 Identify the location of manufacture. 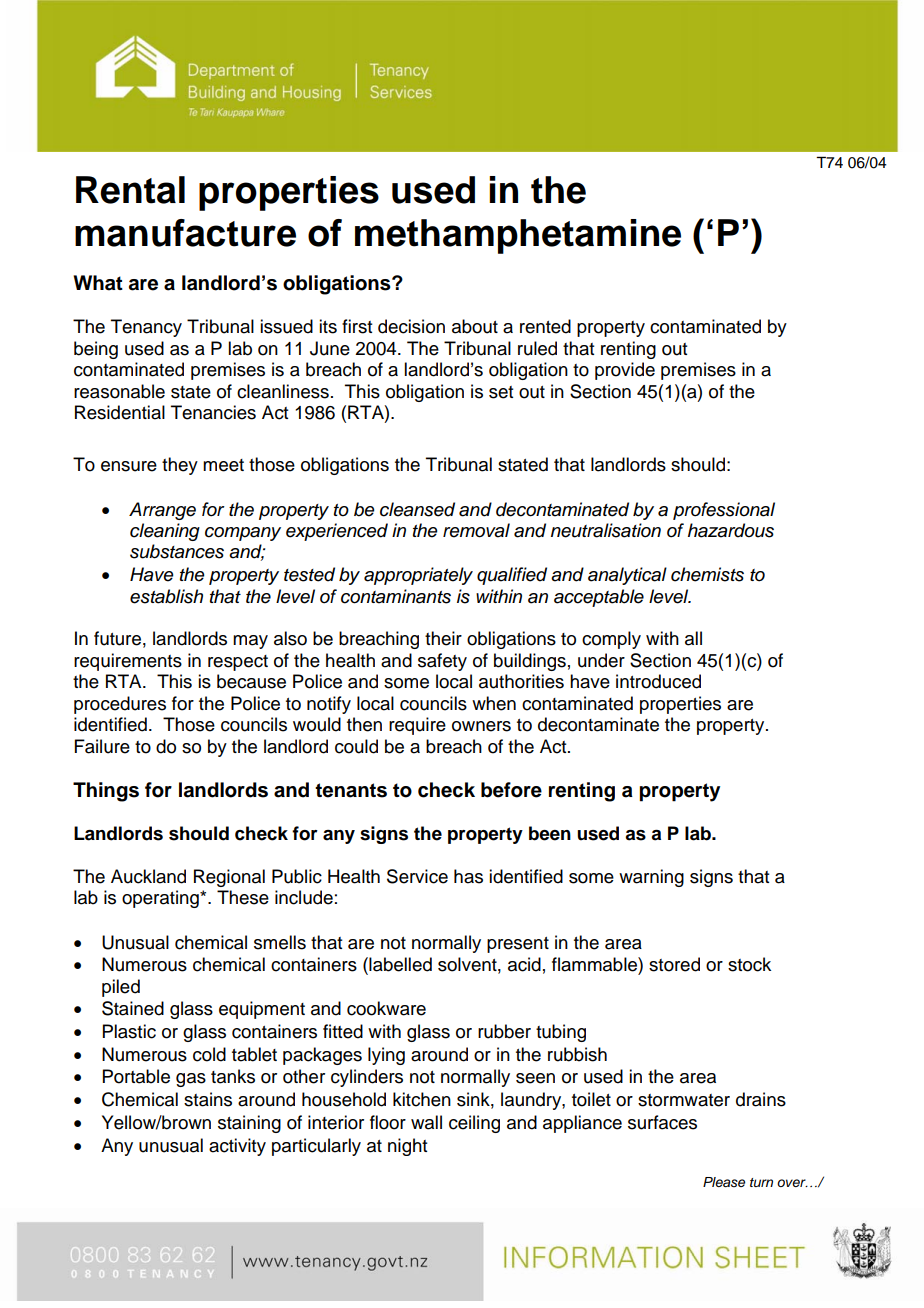
(185, 233).
